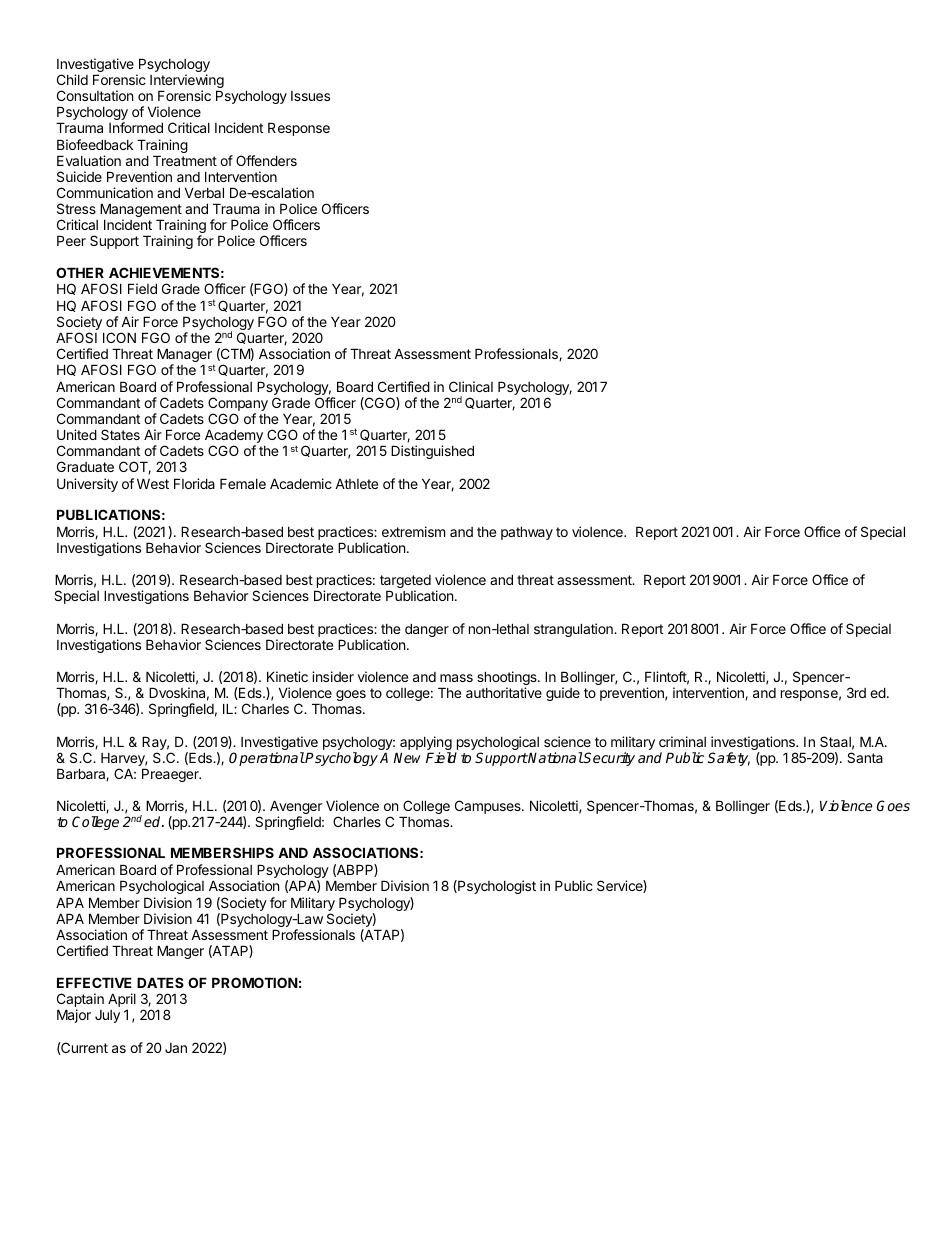  I want to click on Kinetic, so click(287, 676).
